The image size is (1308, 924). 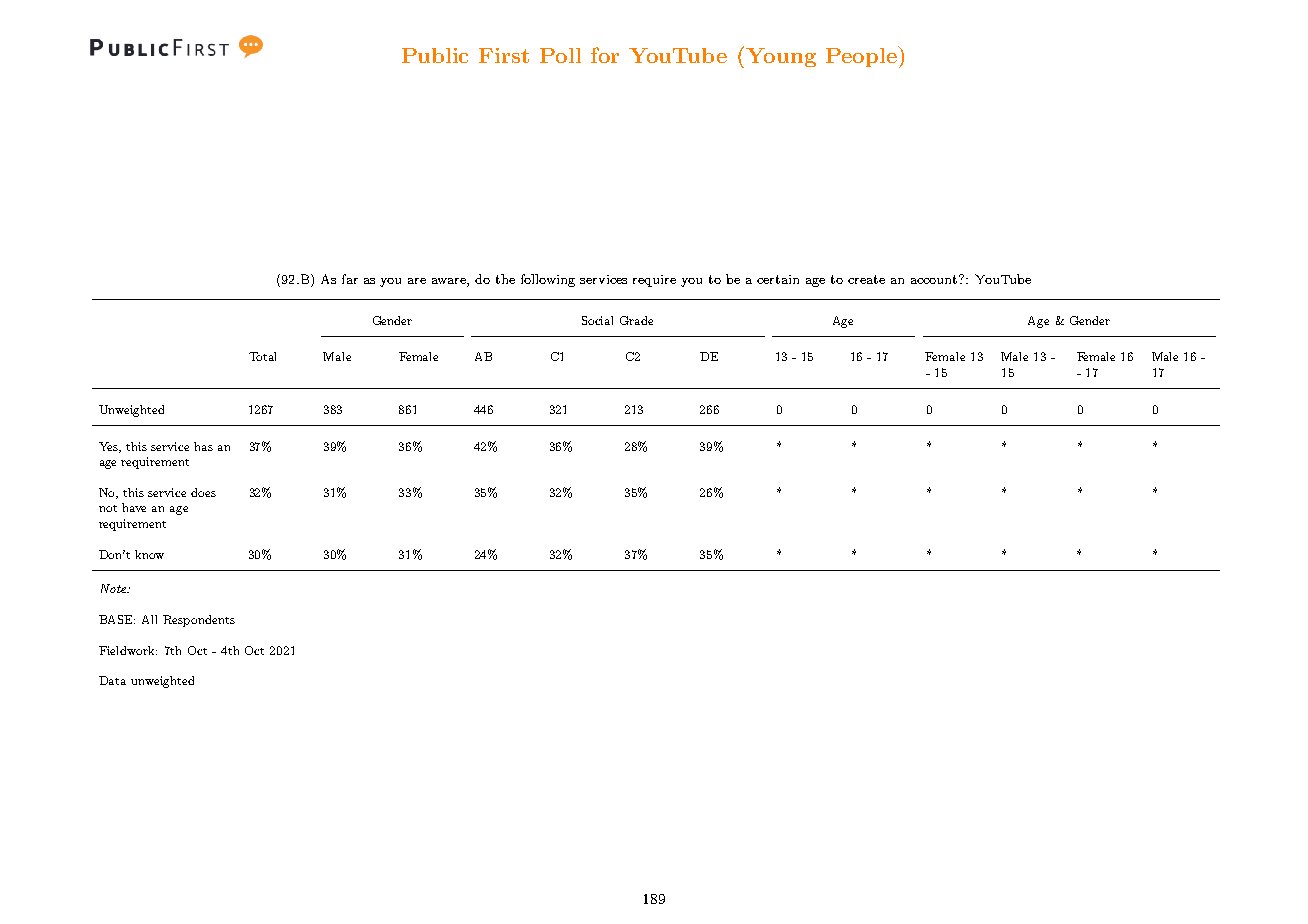 What do you see at coordinates (862, 56) in the screenshot?
I see `People` at bounding box center [862, 56].
